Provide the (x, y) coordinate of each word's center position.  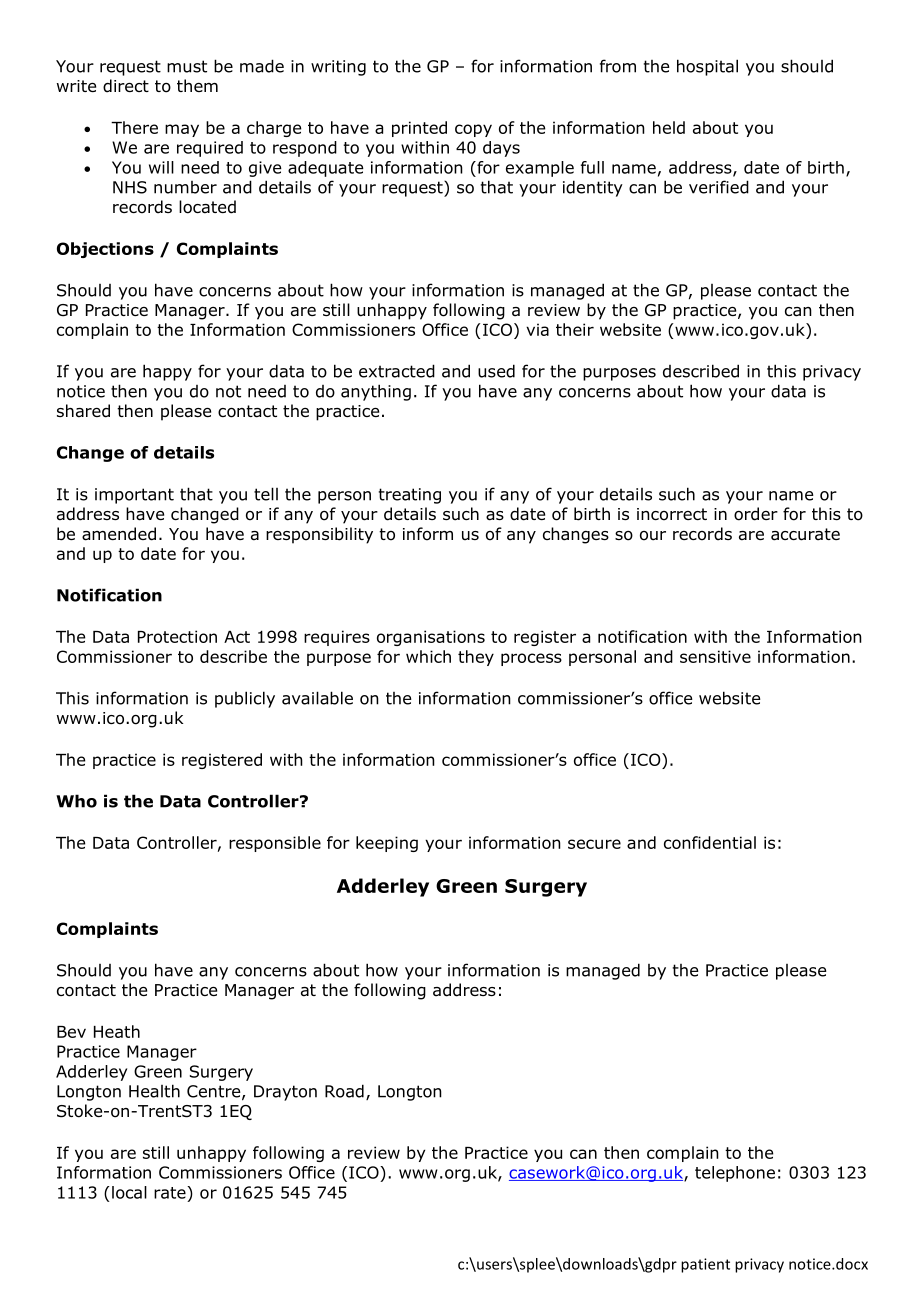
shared (83, 411)
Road (344, 1091)
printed (419, 129)
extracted (397, 371)
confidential (710, 842)
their (575, 329)
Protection (177, 636)
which (428, 656)
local (129, 1192)
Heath (117, 1031)
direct (126, 86)
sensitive (715, 656)
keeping (387, 844)
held (669, 127)
